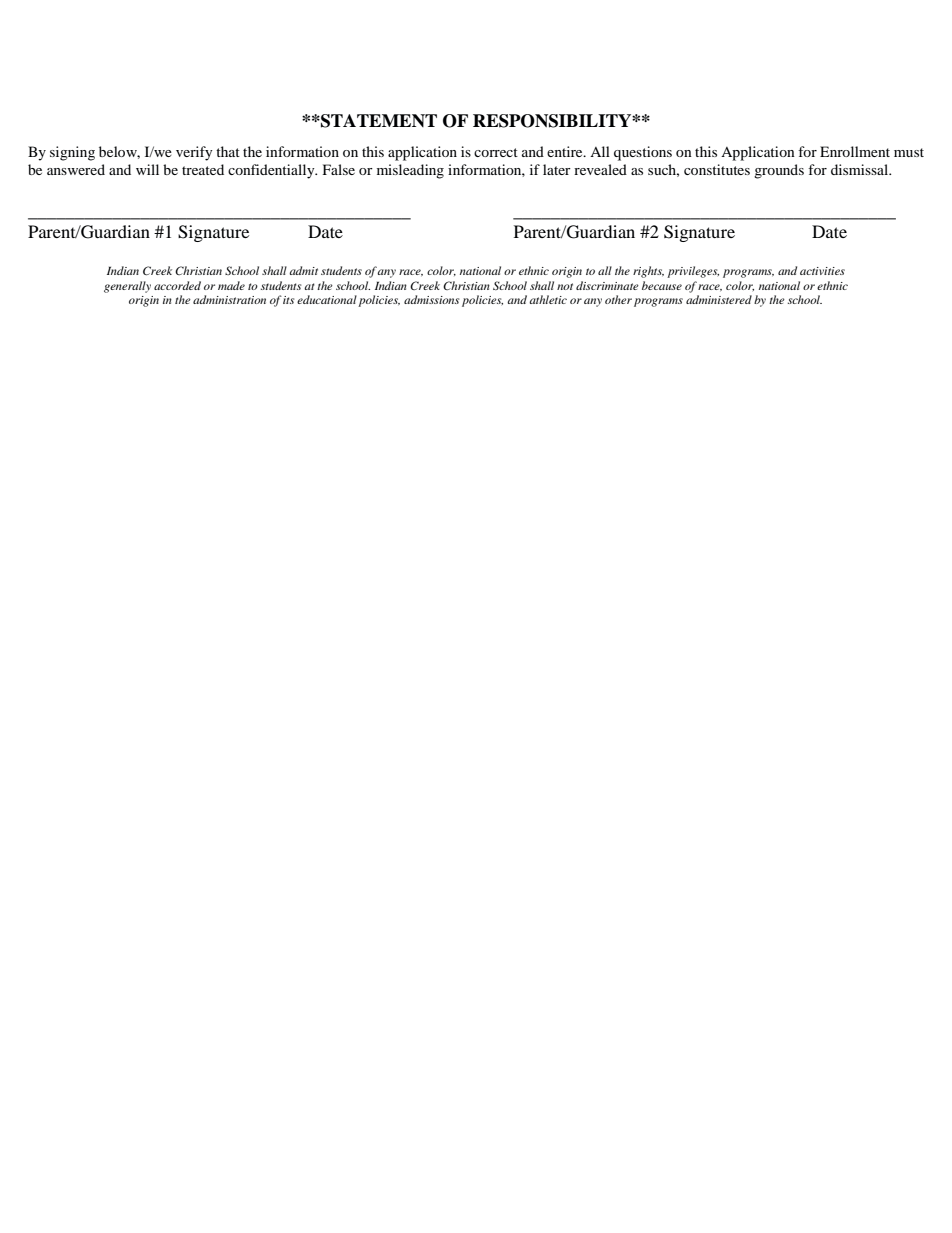 The width and height of the page is (952, 1233). What do you see at coordinates (378, 121) in the page?
I see `STATEMENT` at bounding box center [378, 121].
